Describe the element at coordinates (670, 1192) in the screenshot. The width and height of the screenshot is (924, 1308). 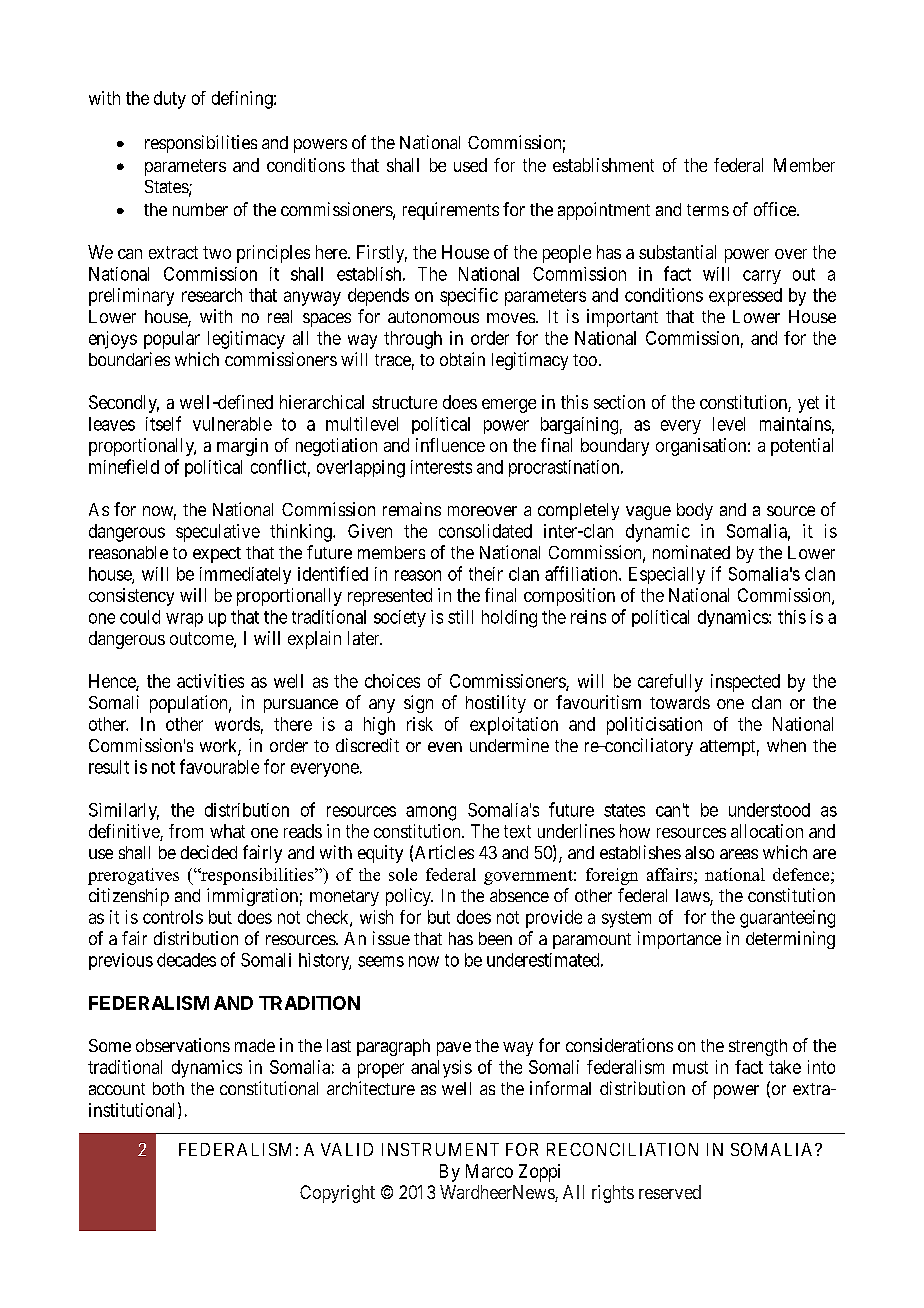
I see `reserved` at that location.
